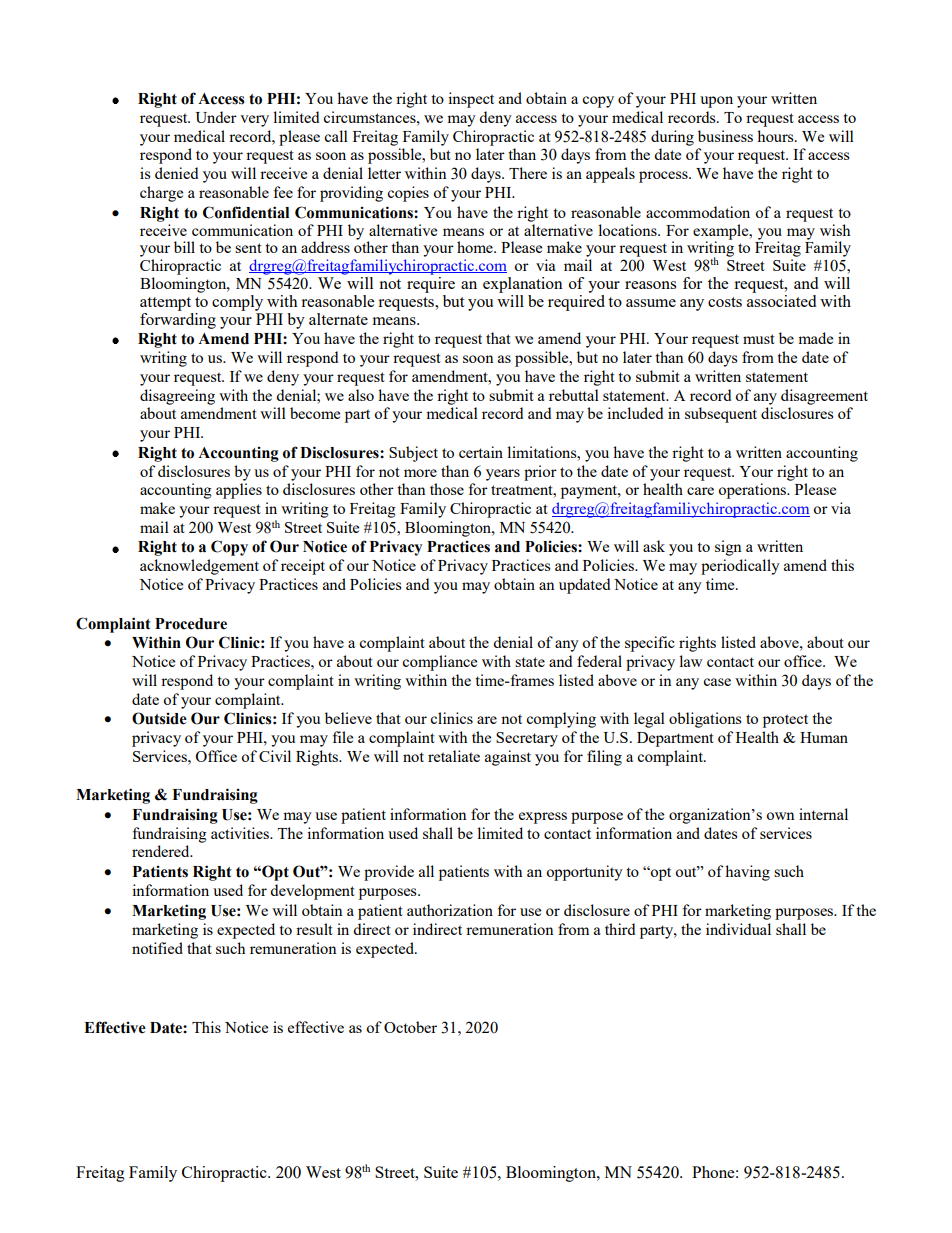 The height and width of the screenshot is (1233, 952). What do you see at coordinates (447, 489) in the screenshot?
I see `those` at bounding box center [447, 489].
